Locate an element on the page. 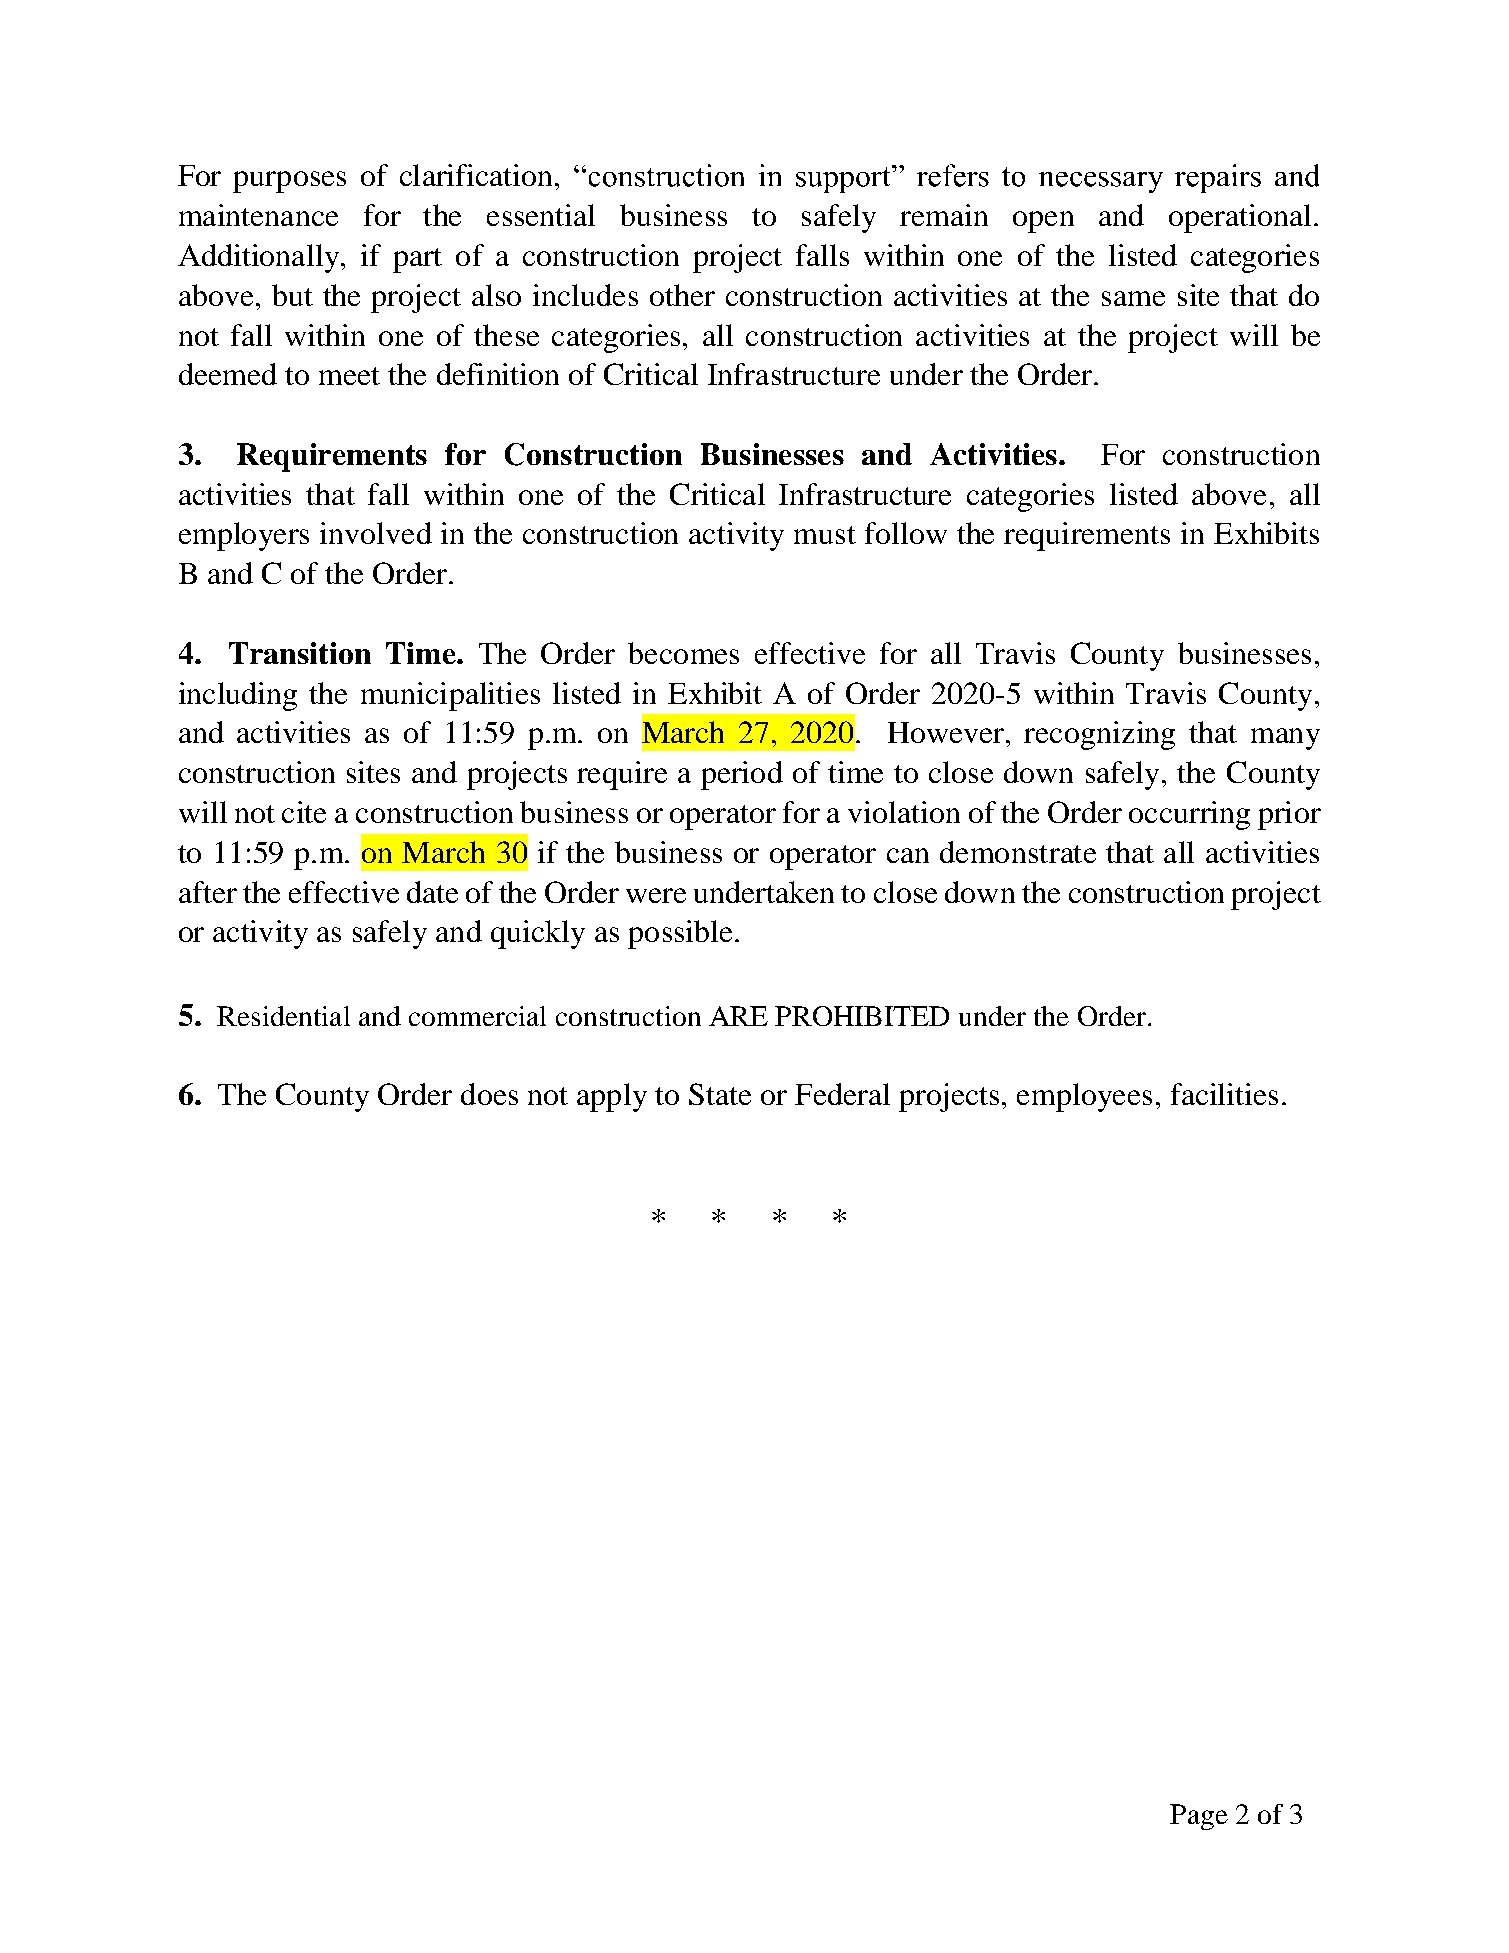  Page is located at coordinates (1199, 1817).
